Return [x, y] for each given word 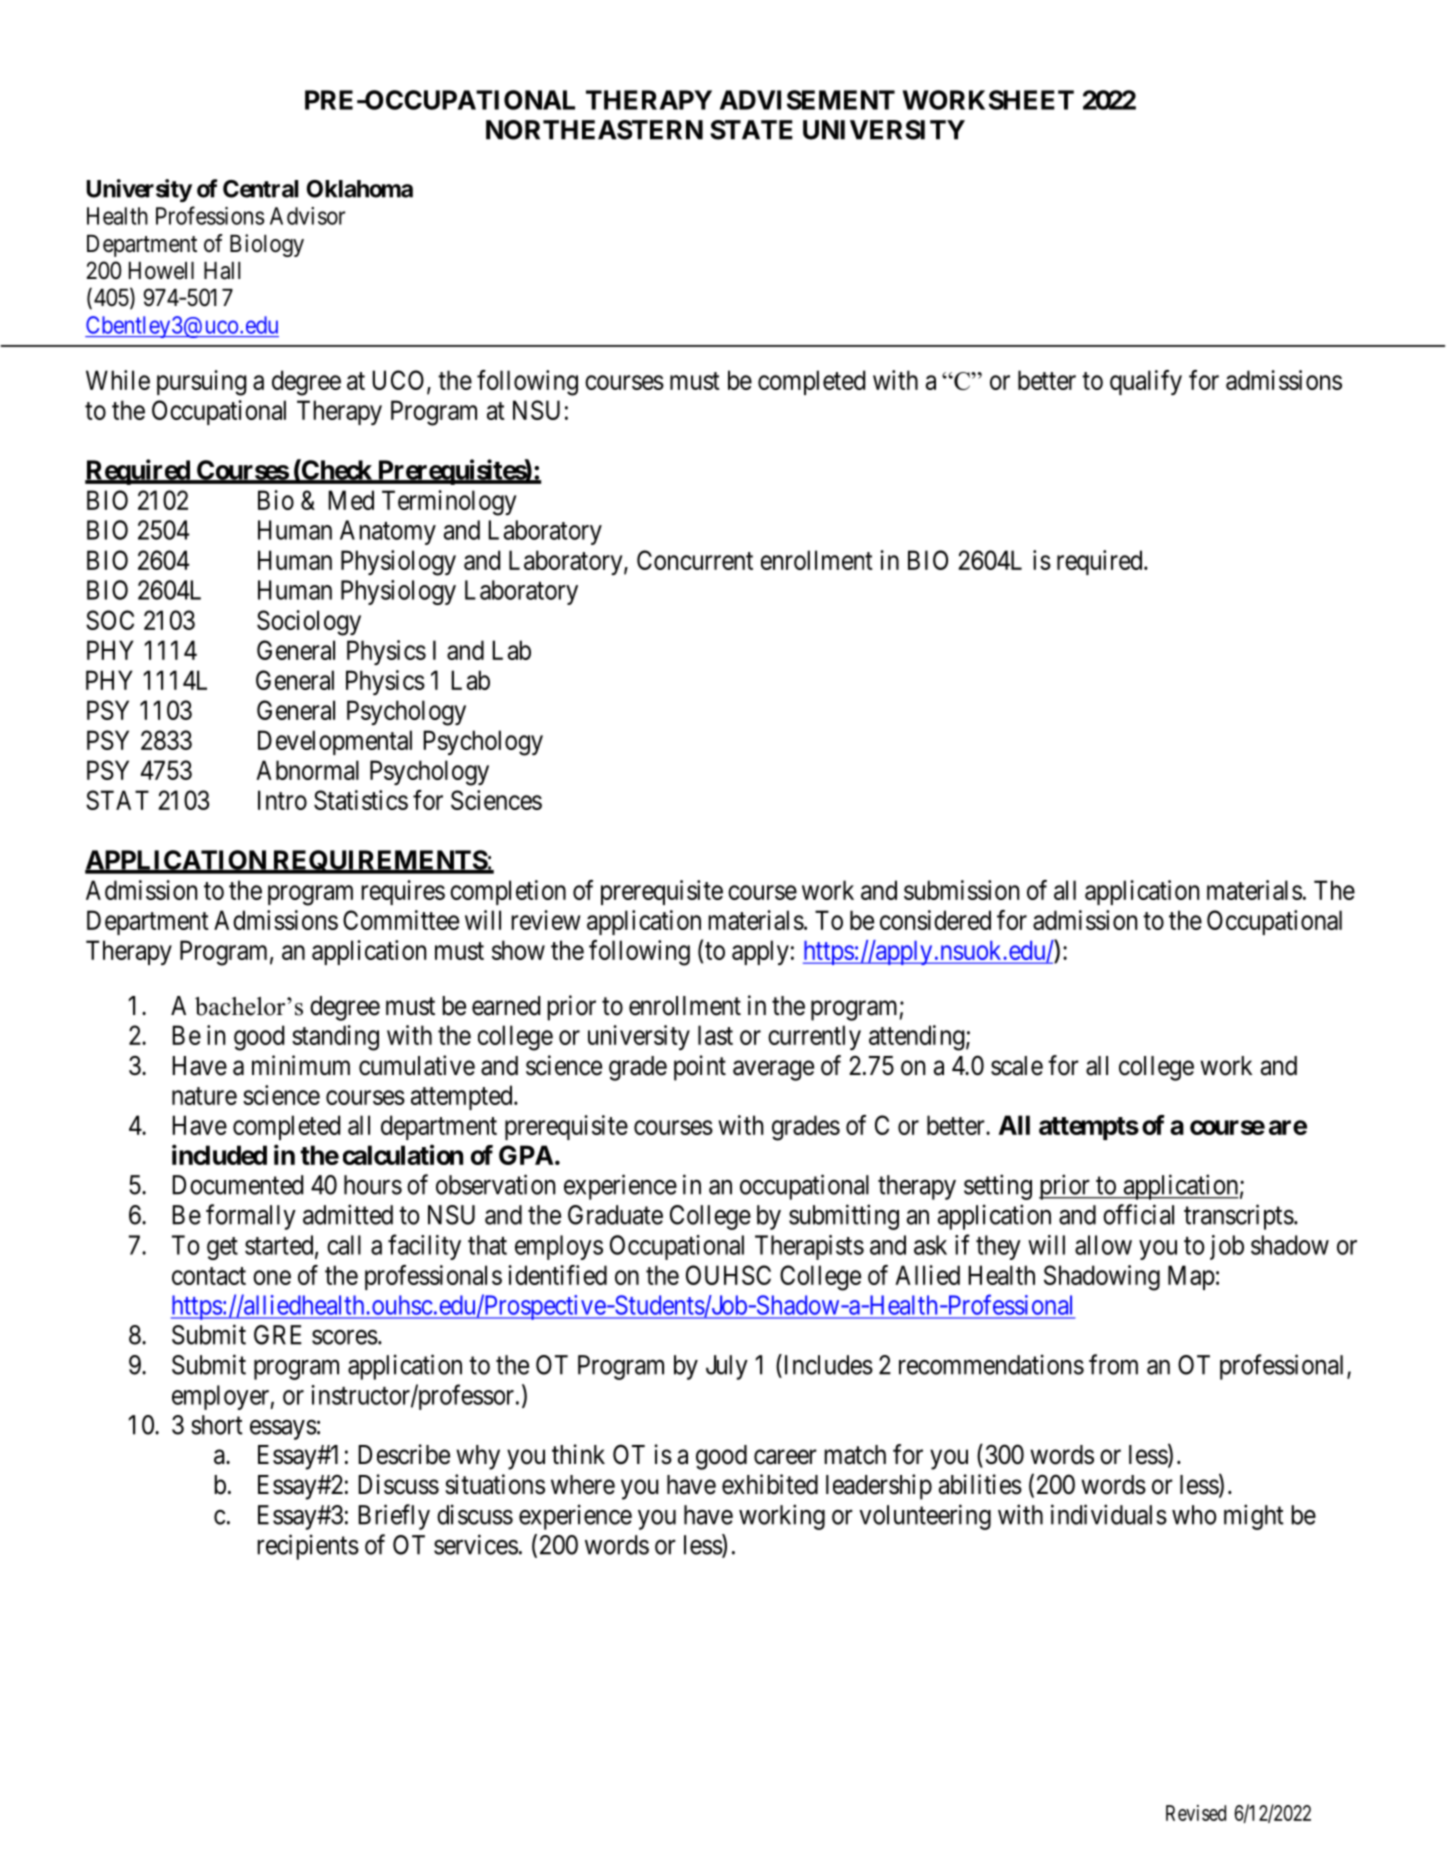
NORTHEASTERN [594, 130]
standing [335, 1038]
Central [260, 189]
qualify [1146, 382]
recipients [308, 1547]
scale [1017, 1066]
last [715, 1035]
